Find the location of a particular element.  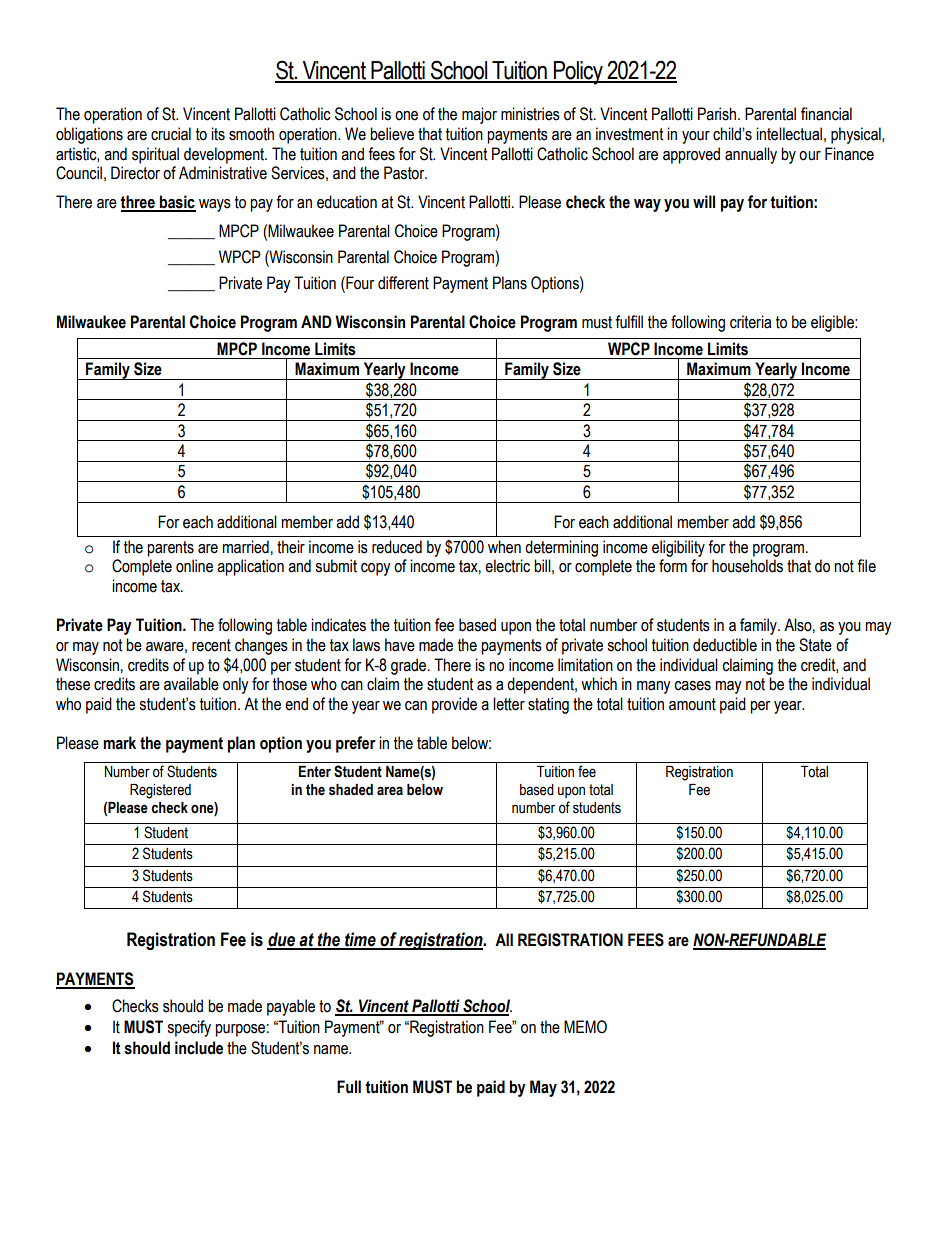

major is located at coordinates (479, 115).
